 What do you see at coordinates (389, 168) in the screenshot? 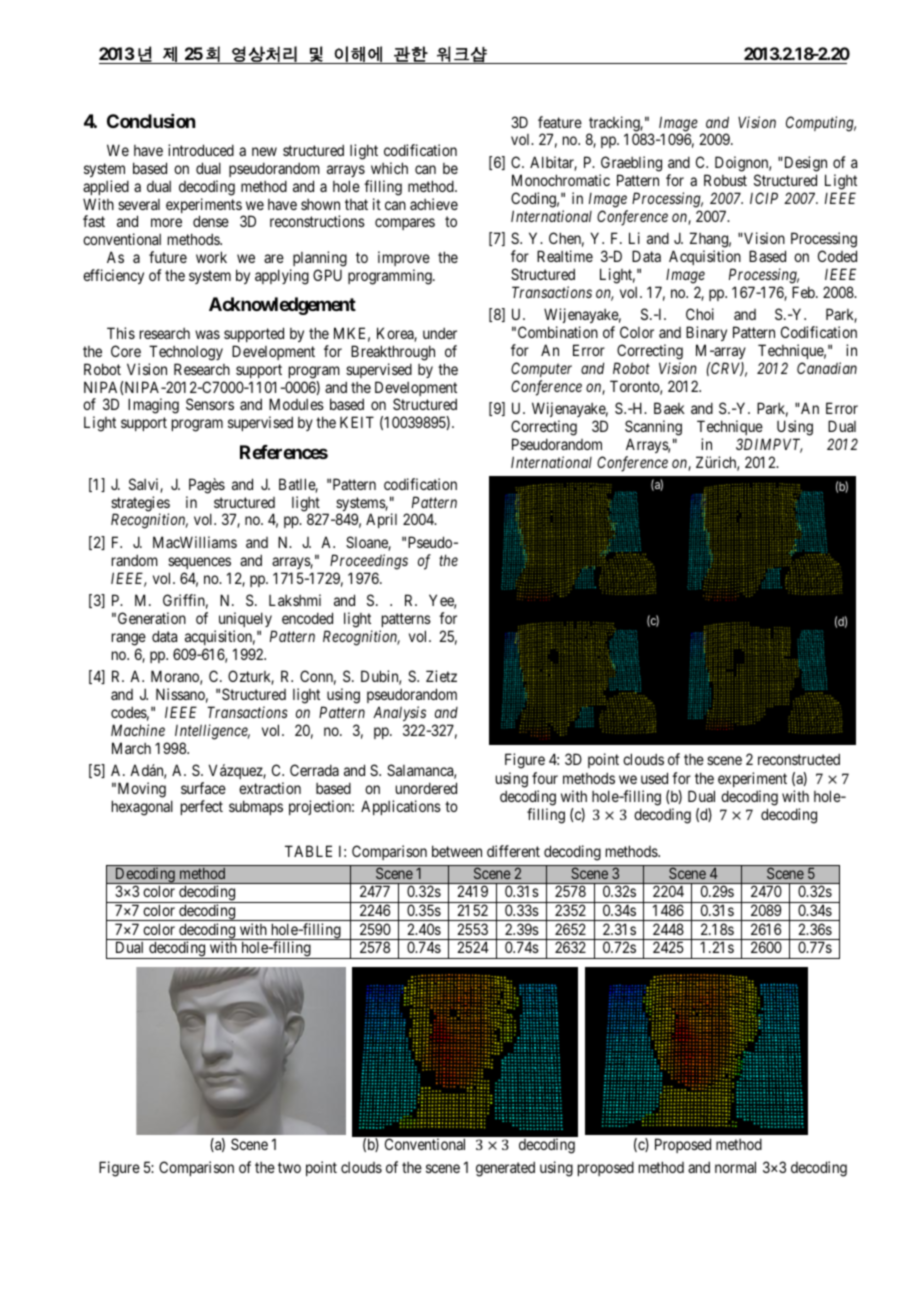
I see `which` at bounding box center [389, 168].
